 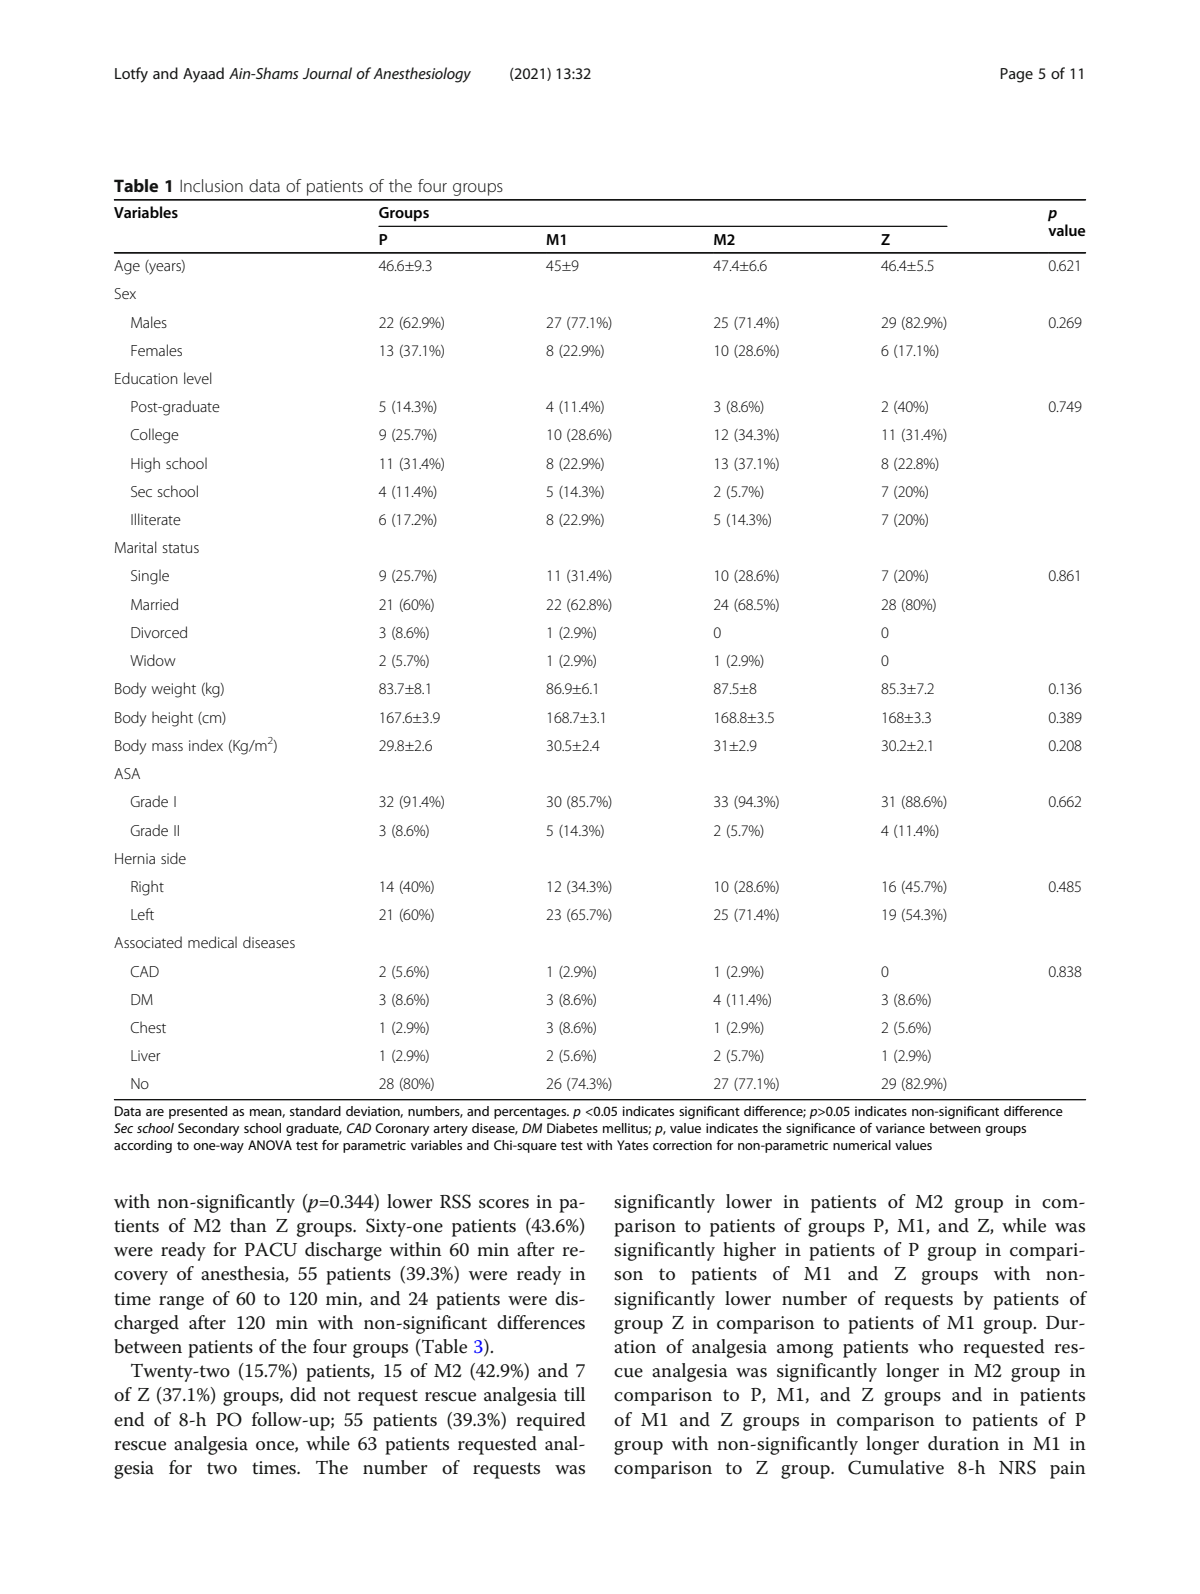 I want to click on Inclusion, so click(x=211, y=185).
